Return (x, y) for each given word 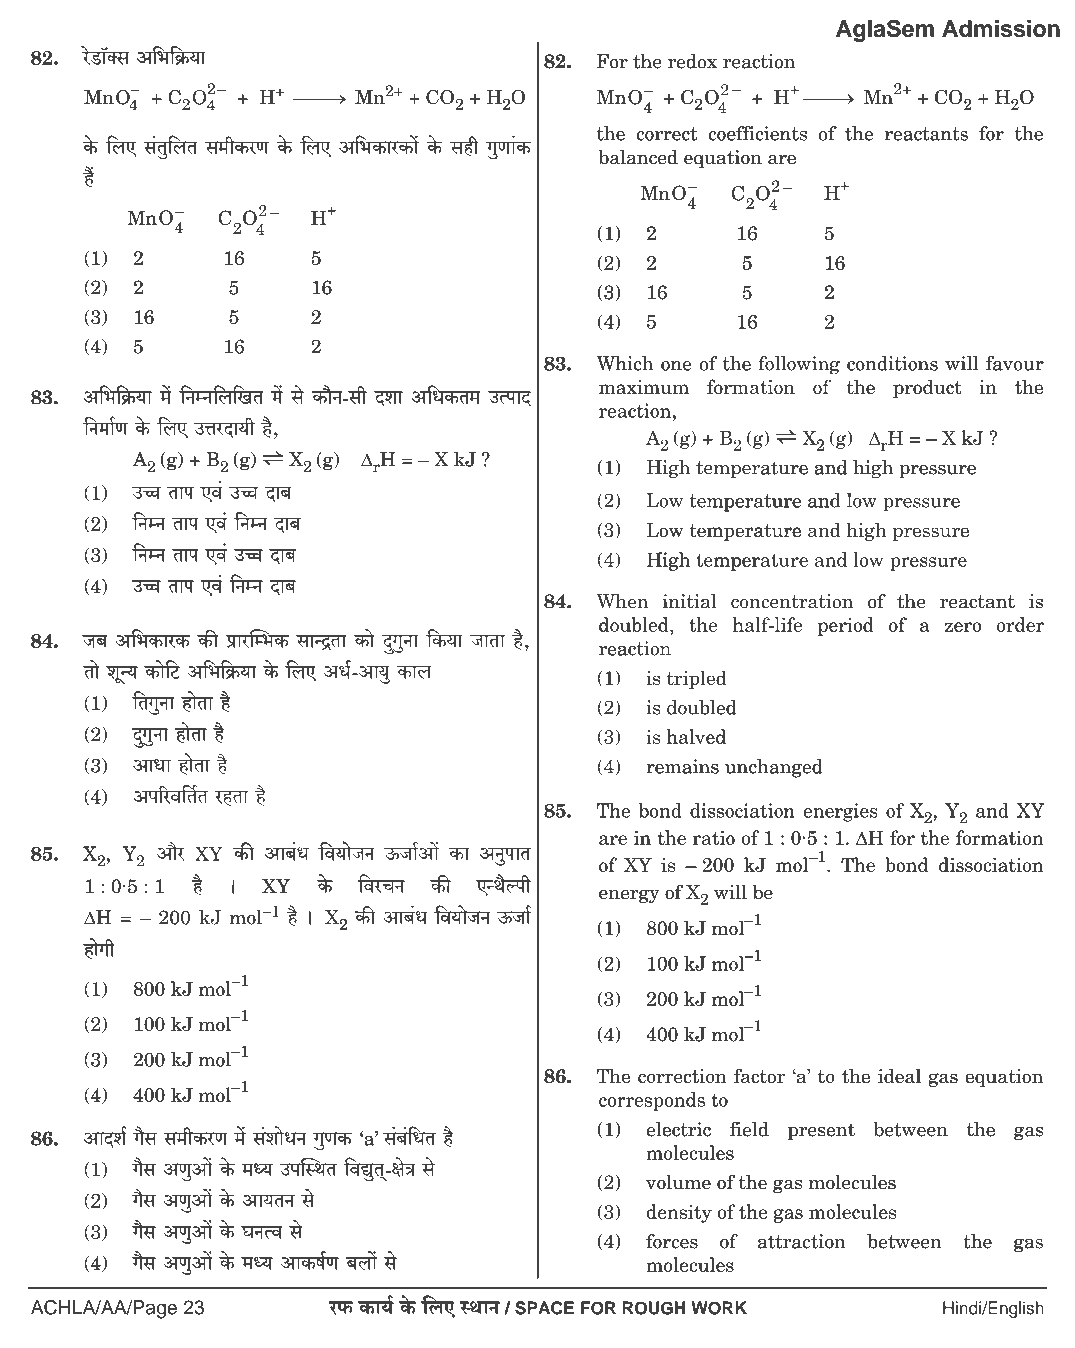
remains (682, 766)
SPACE (544, 1308)
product (927, 388)
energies (840, 812)
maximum (644, 387)
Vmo (91, 669)
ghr (464, 146)
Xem (388, 399)
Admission (1001, 29)
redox (692, 61)
